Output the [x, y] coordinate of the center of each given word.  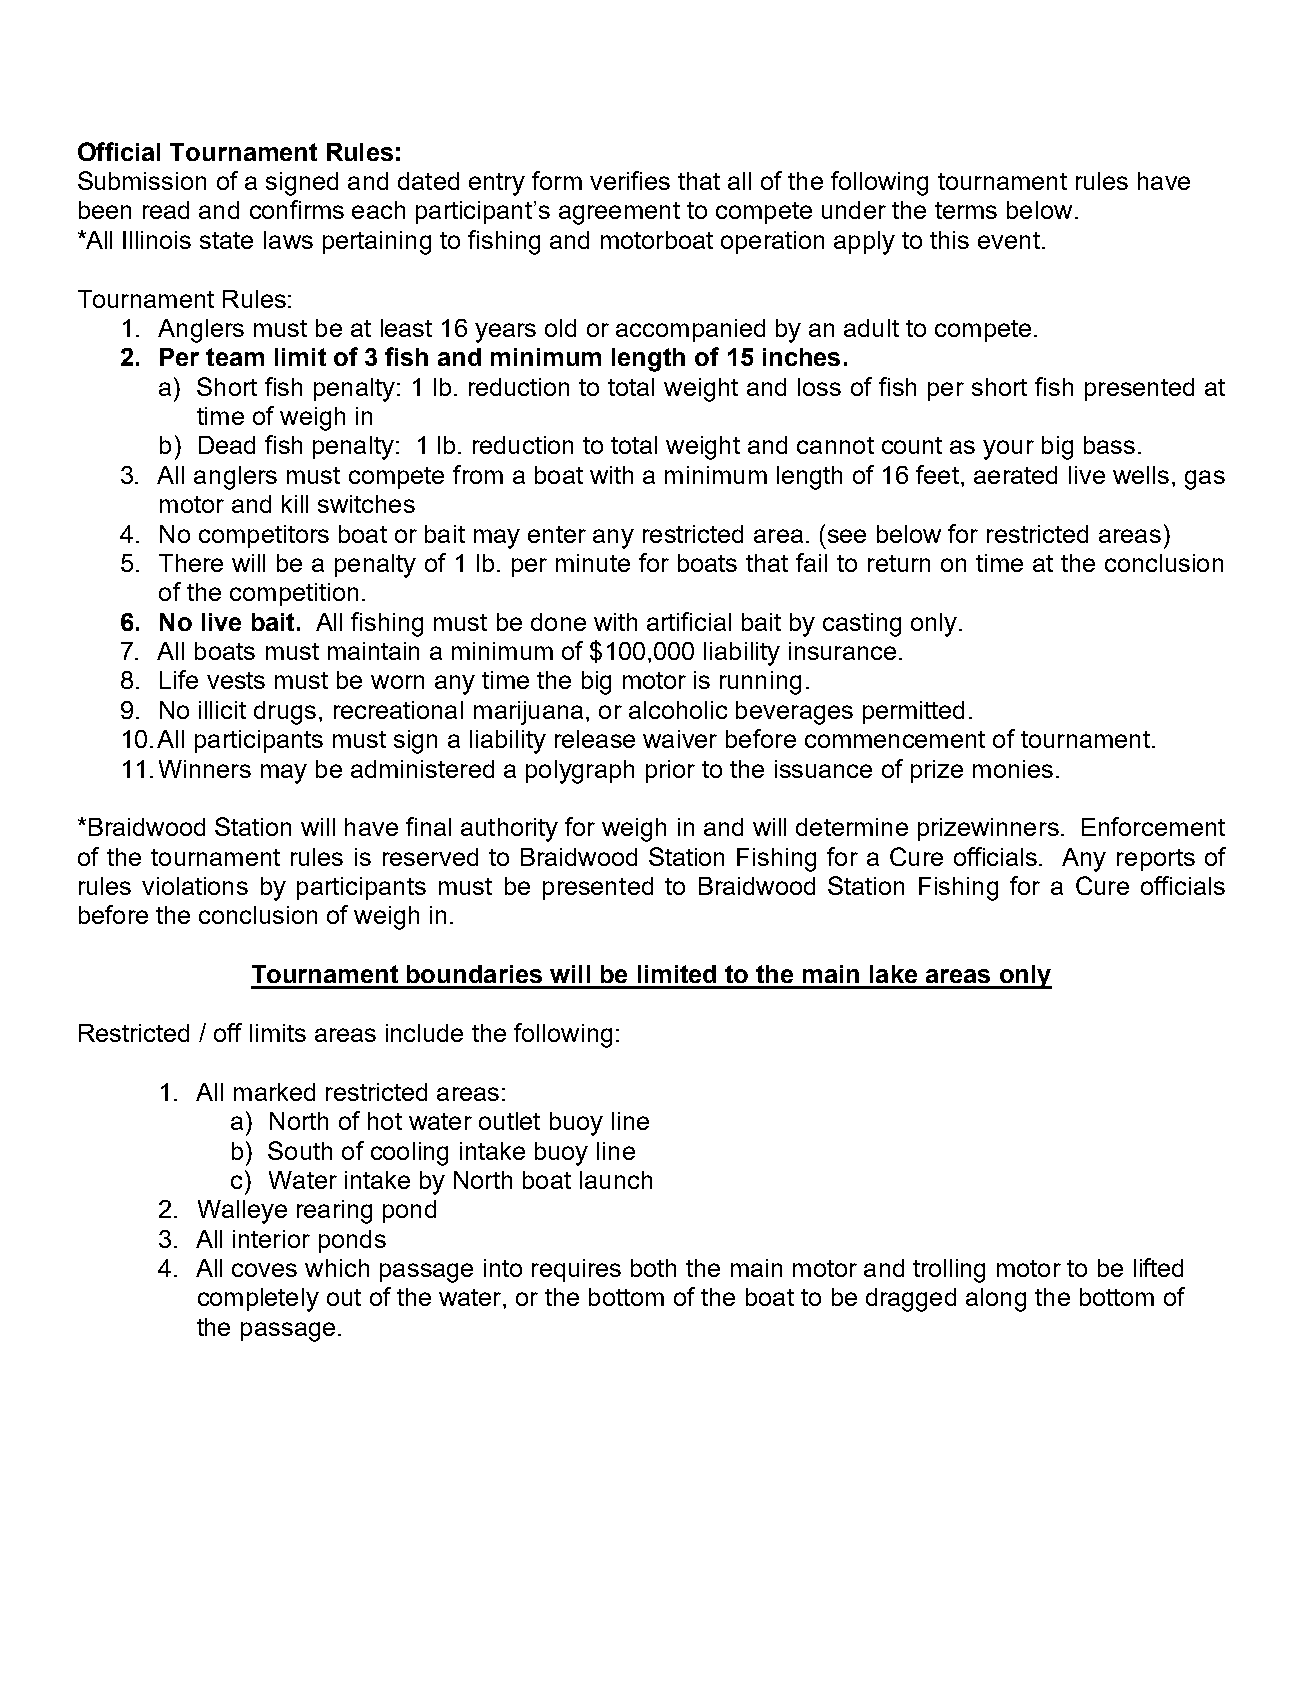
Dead [227, 445]
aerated [1015, 475]
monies [1013, 769]
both [653, 1268]
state [226, 240]
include [424, 1033]
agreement [619, 213]
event [1009, 240]
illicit [222, 710]
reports [1156, 860]
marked [274, 1092]
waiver [680, 739]
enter [557, 534]
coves [264, 1270]
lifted [1158, 1267]
